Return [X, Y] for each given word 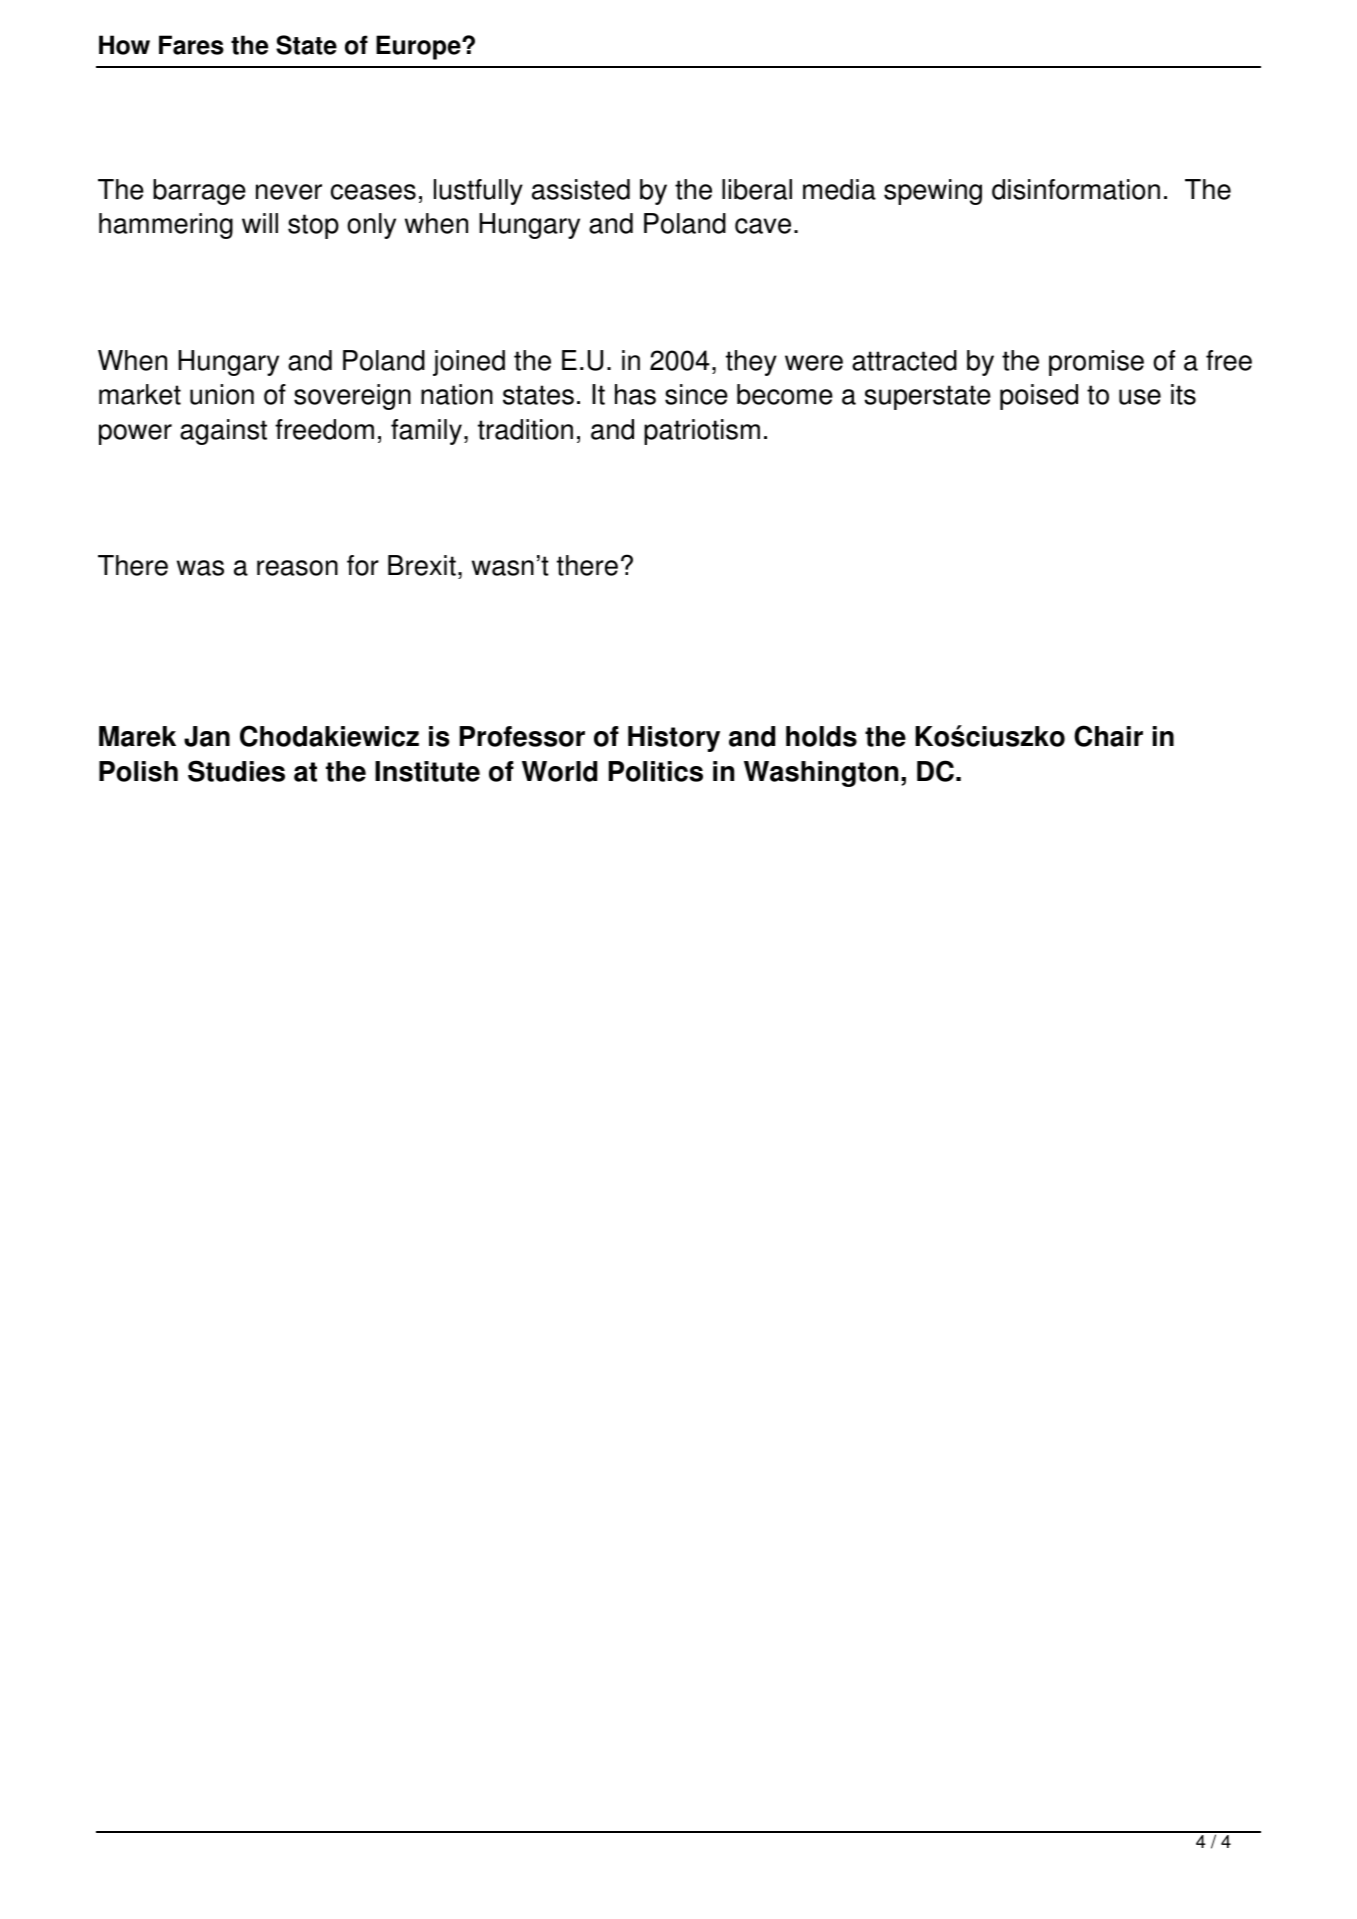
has [635, 394]
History [674, 739]
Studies [236, 771]
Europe [419, 47]
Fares [191, 45]
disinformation [1076, 189]
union [222, 394]
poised [1039, 397]
